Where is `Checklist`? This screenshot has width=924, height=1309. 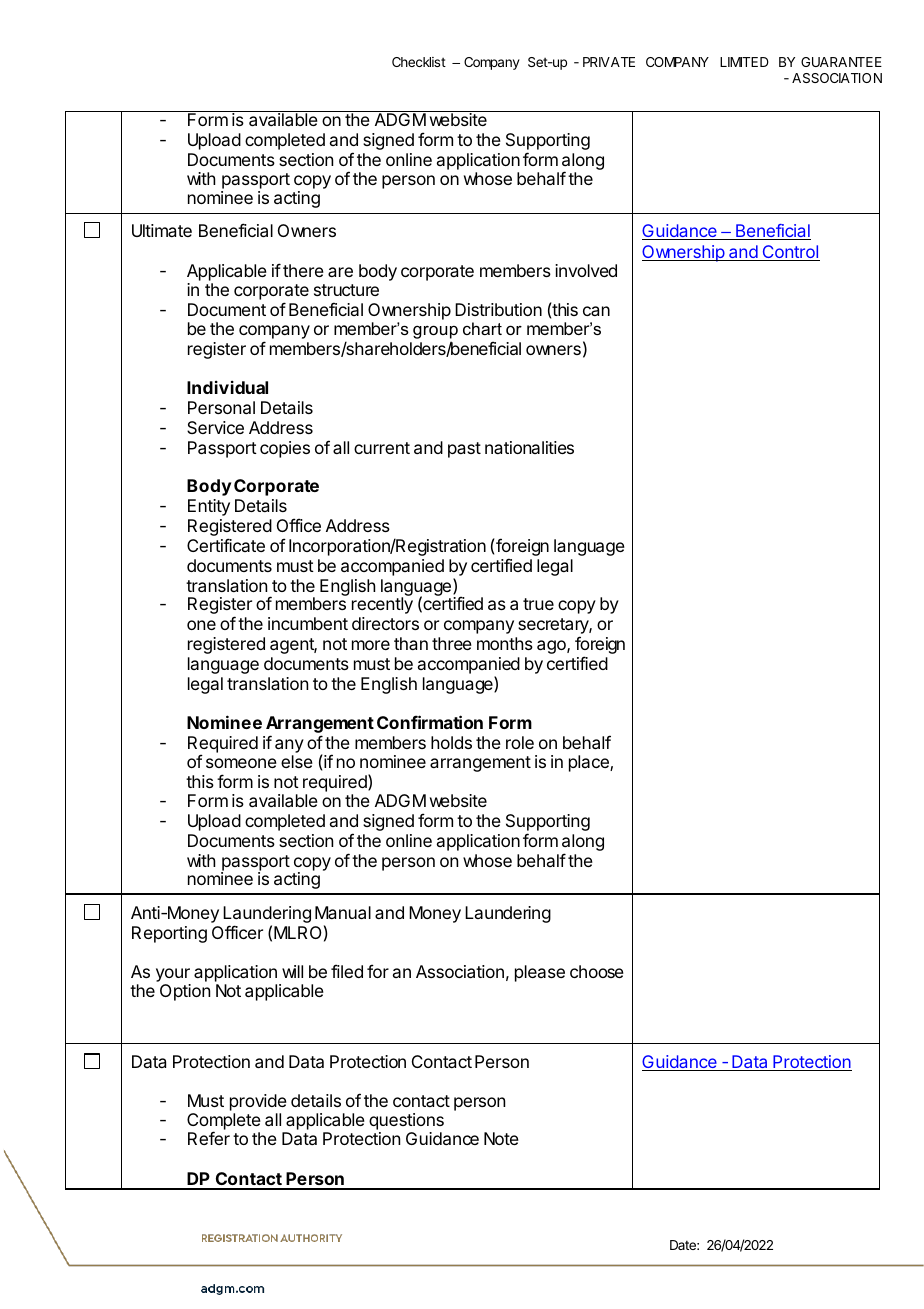 Checklist is located at coordinates (419, 62).
